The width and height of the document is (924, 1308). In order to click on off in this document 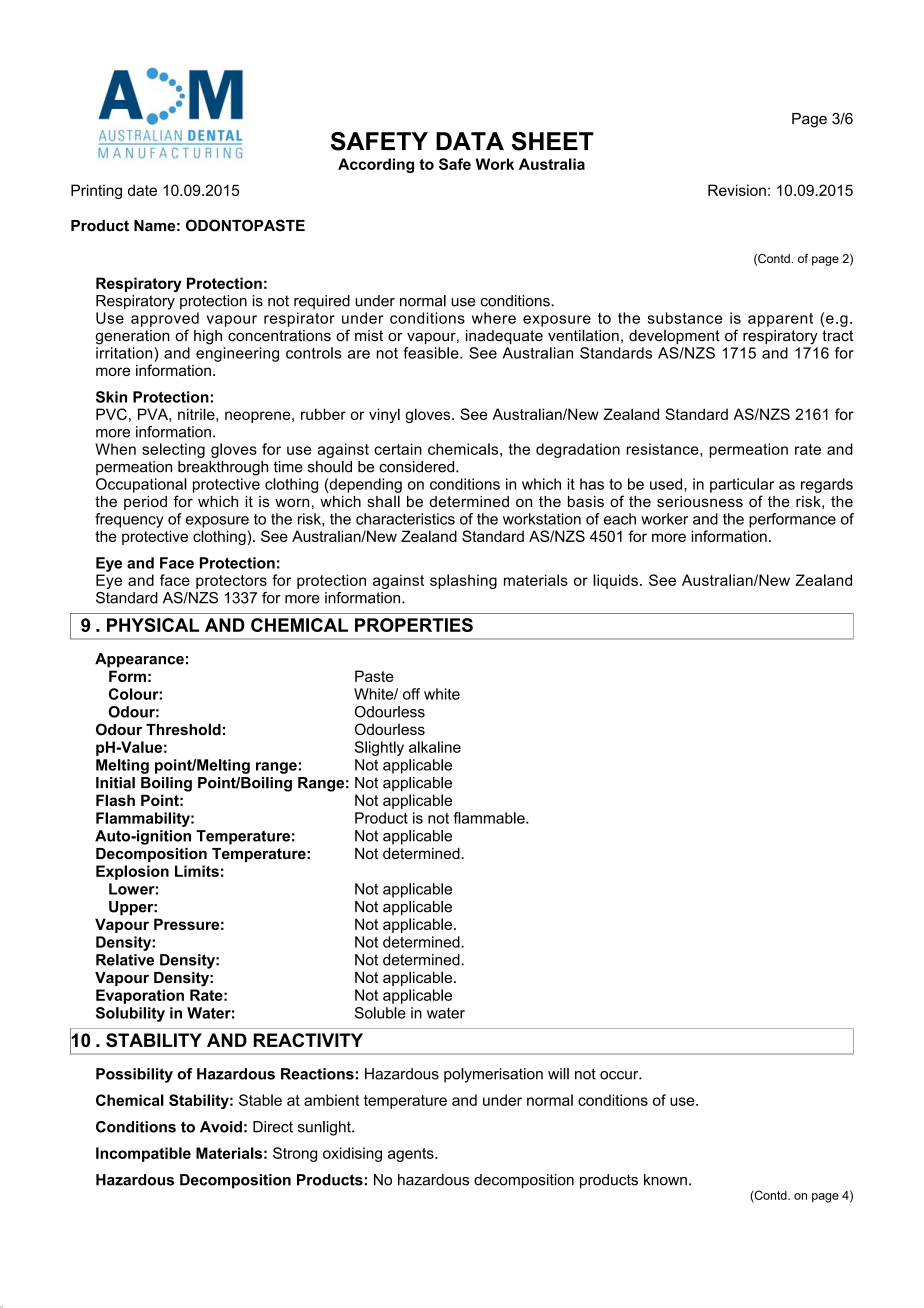, I will do `click(411, 694)`.
